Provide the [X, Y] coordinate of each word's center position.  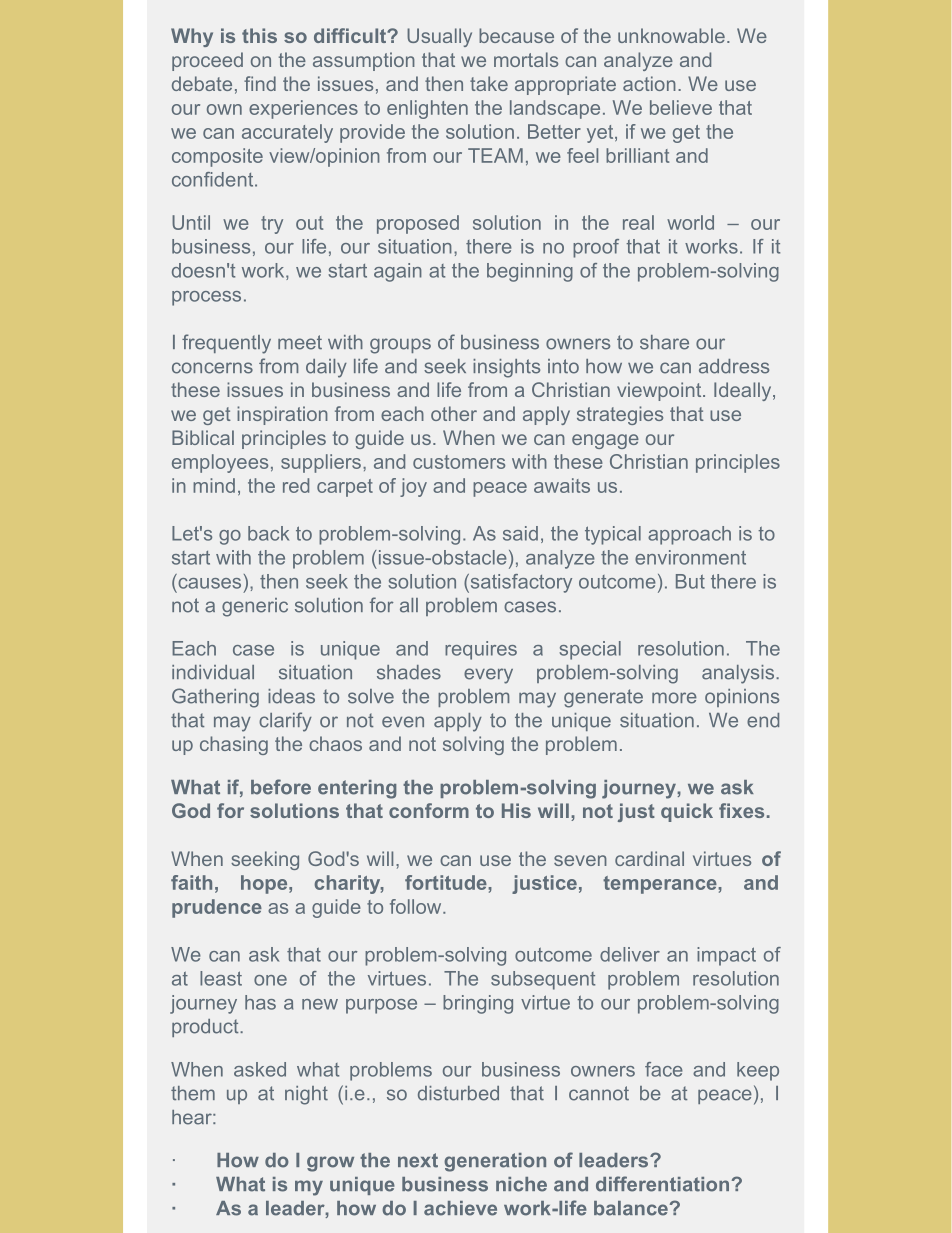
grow [330, 1164]
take [489, 83]
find [260, 83]
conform [429, 810]
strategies [620, 415]
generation [495, 1162]
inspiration [282, 415]
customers [459, 462]
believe [681, 107]
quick [687, 812]
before [281, 787]
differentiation [662, 1184]
